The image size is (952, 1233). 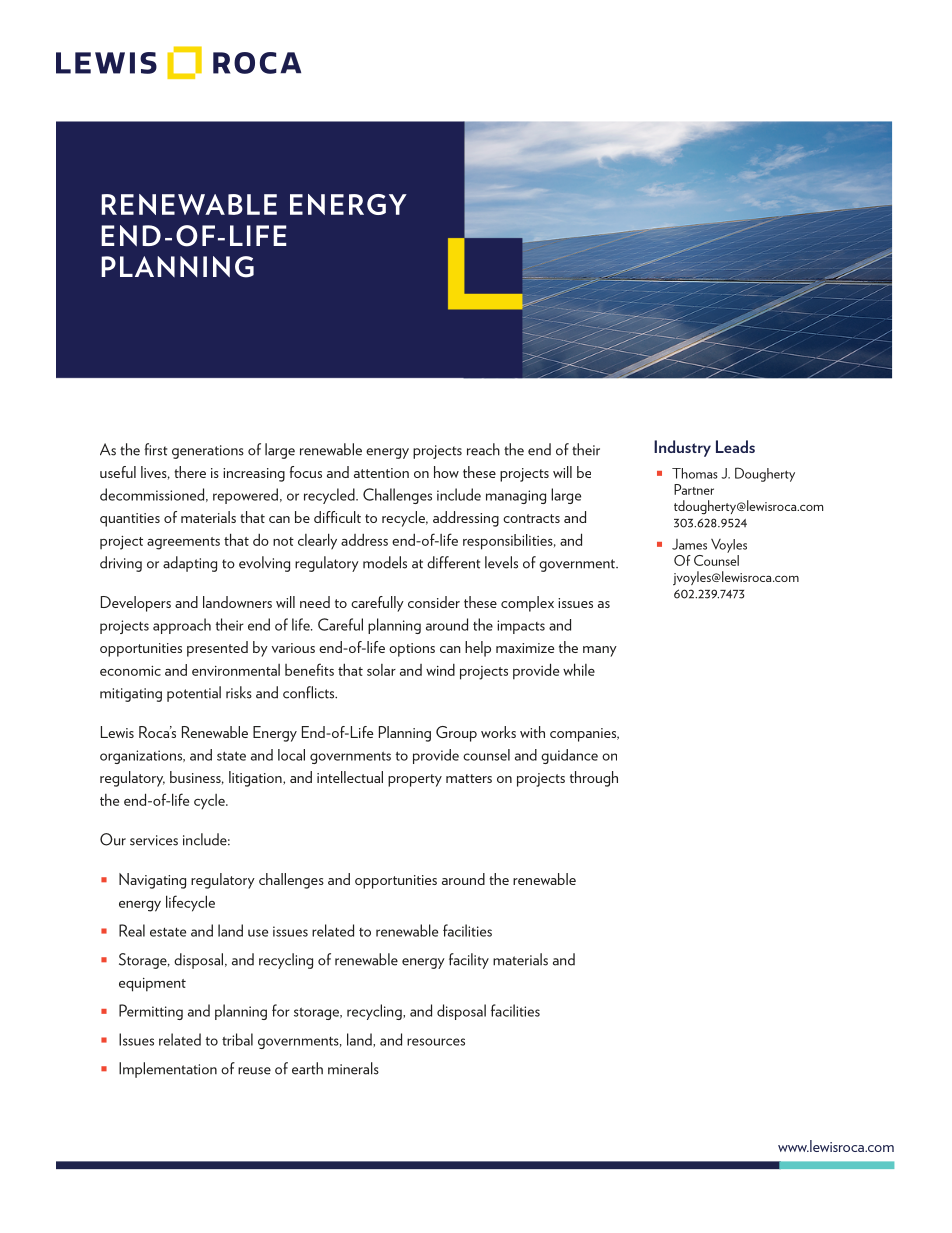 What do you see at coordinates (190, 472) in the screenshot?
I see `there` at bounding box center [190, 472].
